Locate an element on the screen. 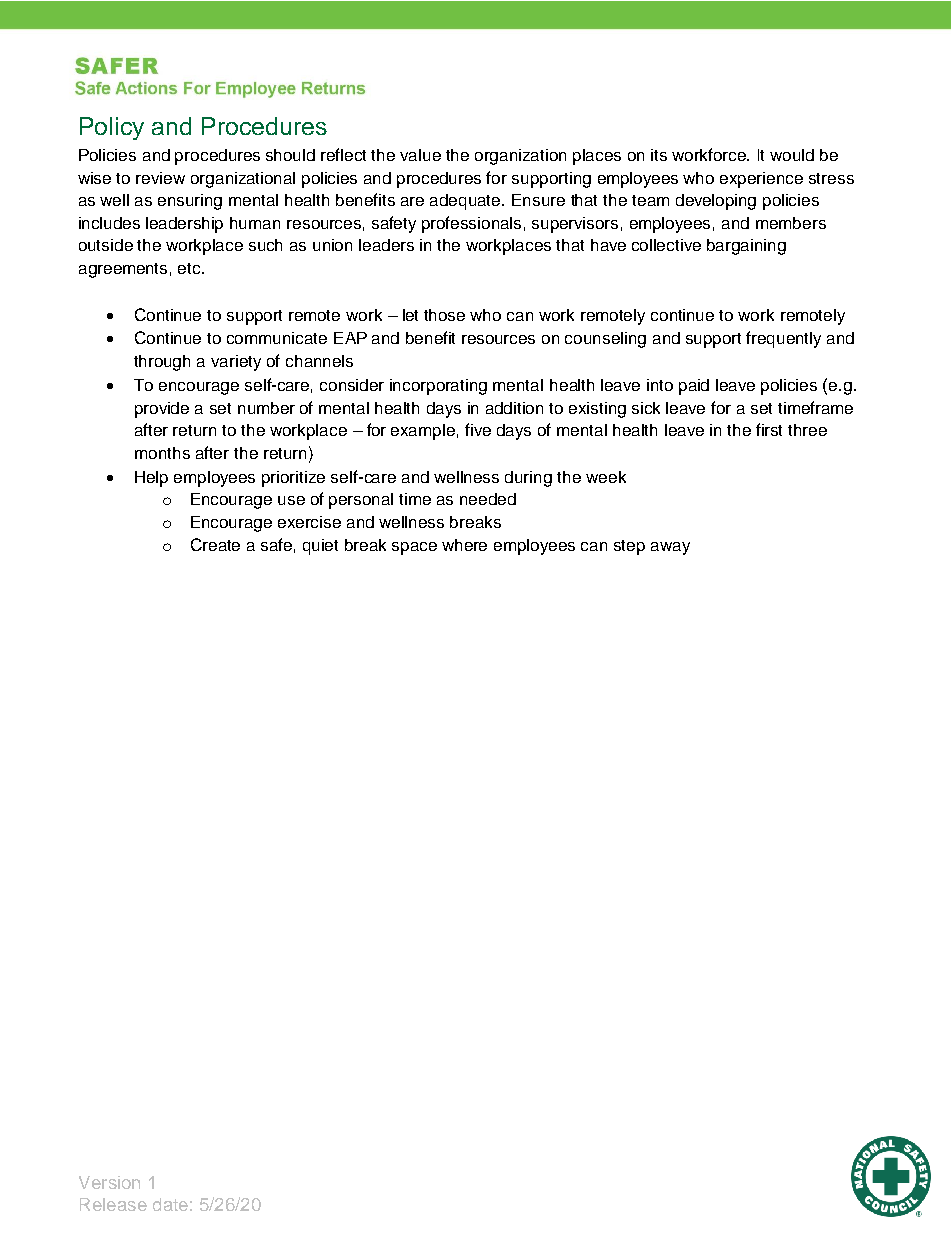 The width and height of the screenshot is (952, 1233). needed is located at coordinates (488, 499).
